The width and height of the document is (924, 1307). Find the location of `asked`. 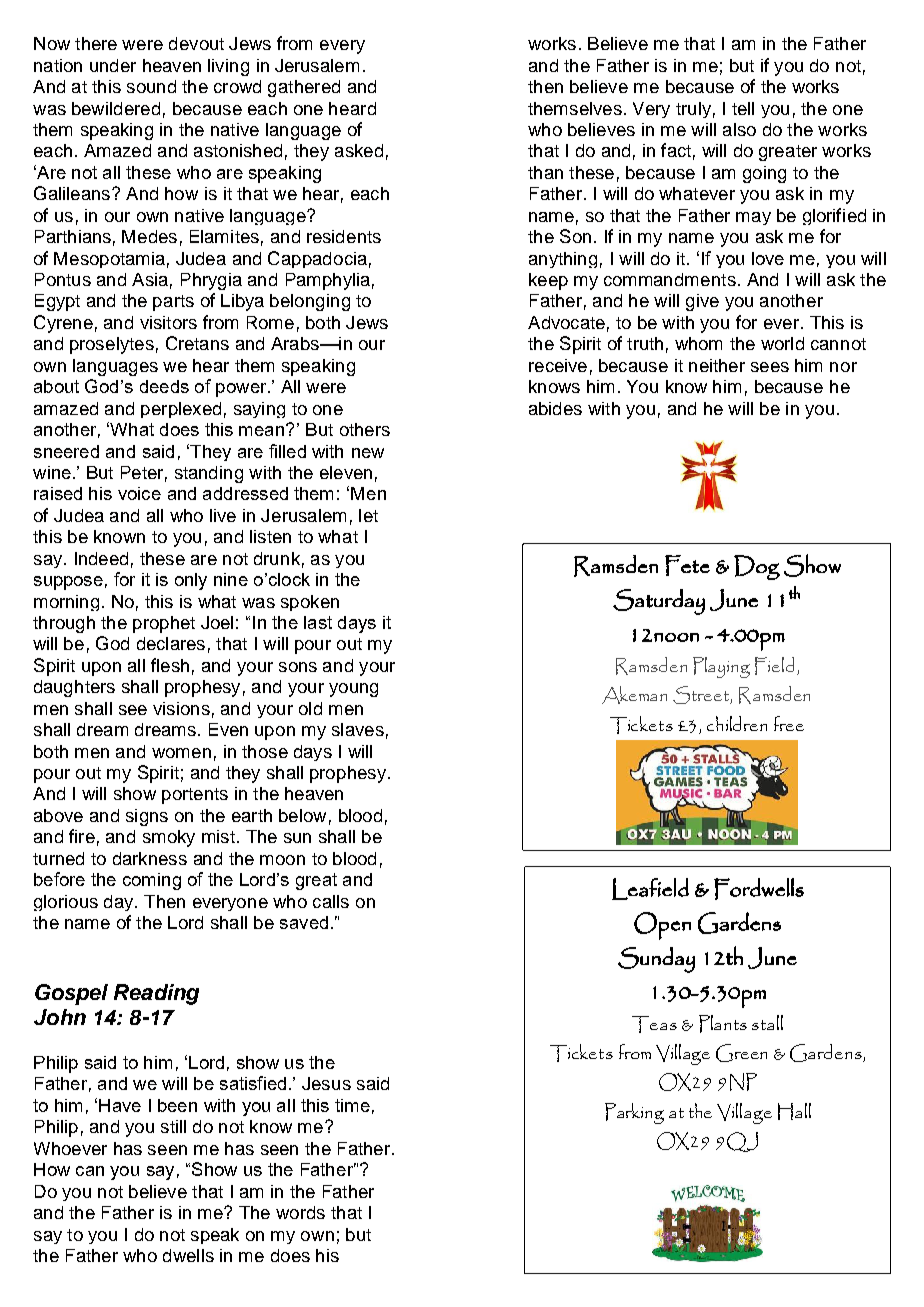

asked is located at coordinates (359, 150).
